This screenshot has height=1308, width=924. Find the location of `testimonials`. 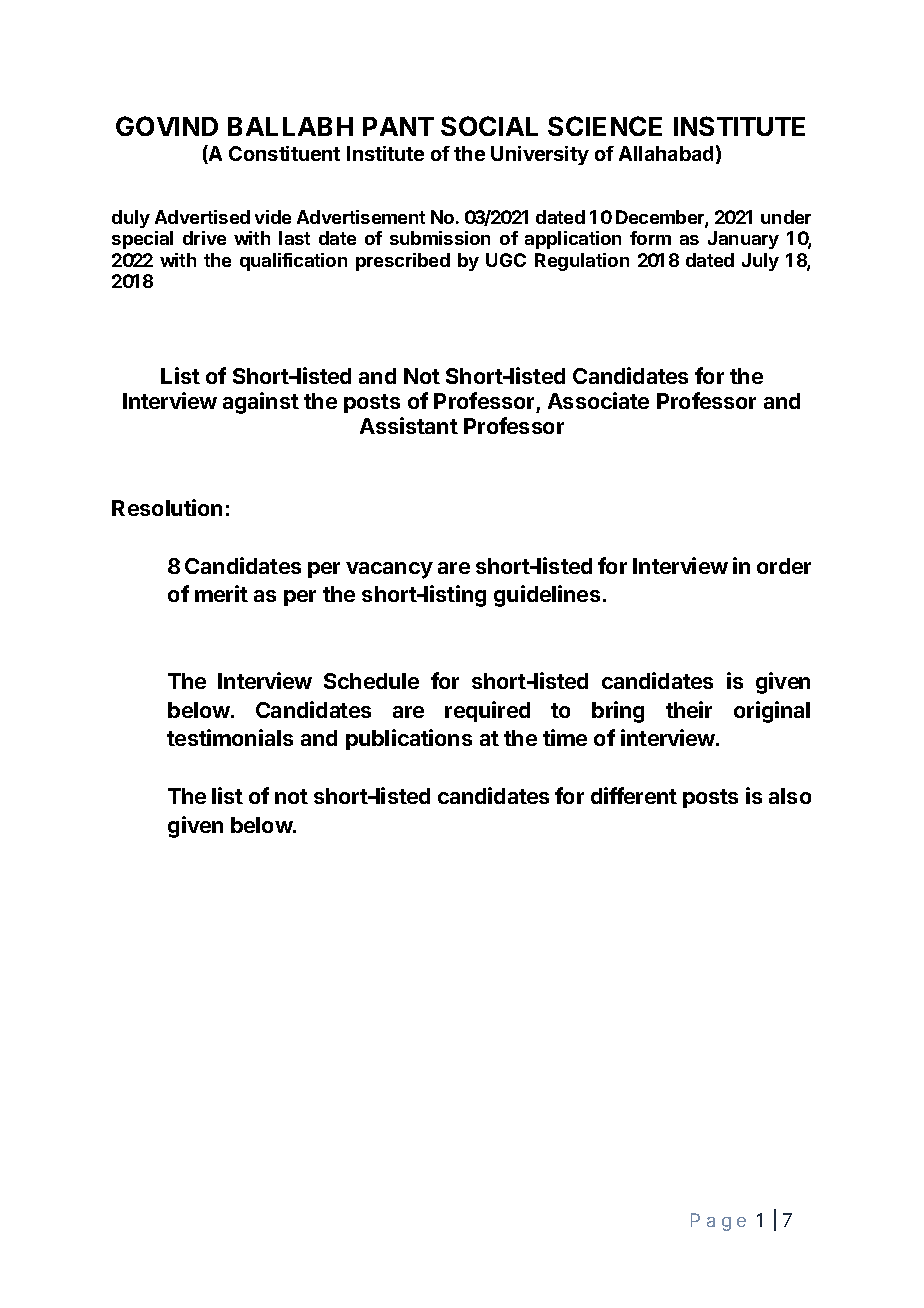

testimonials is located at coordinates (230, 737).
